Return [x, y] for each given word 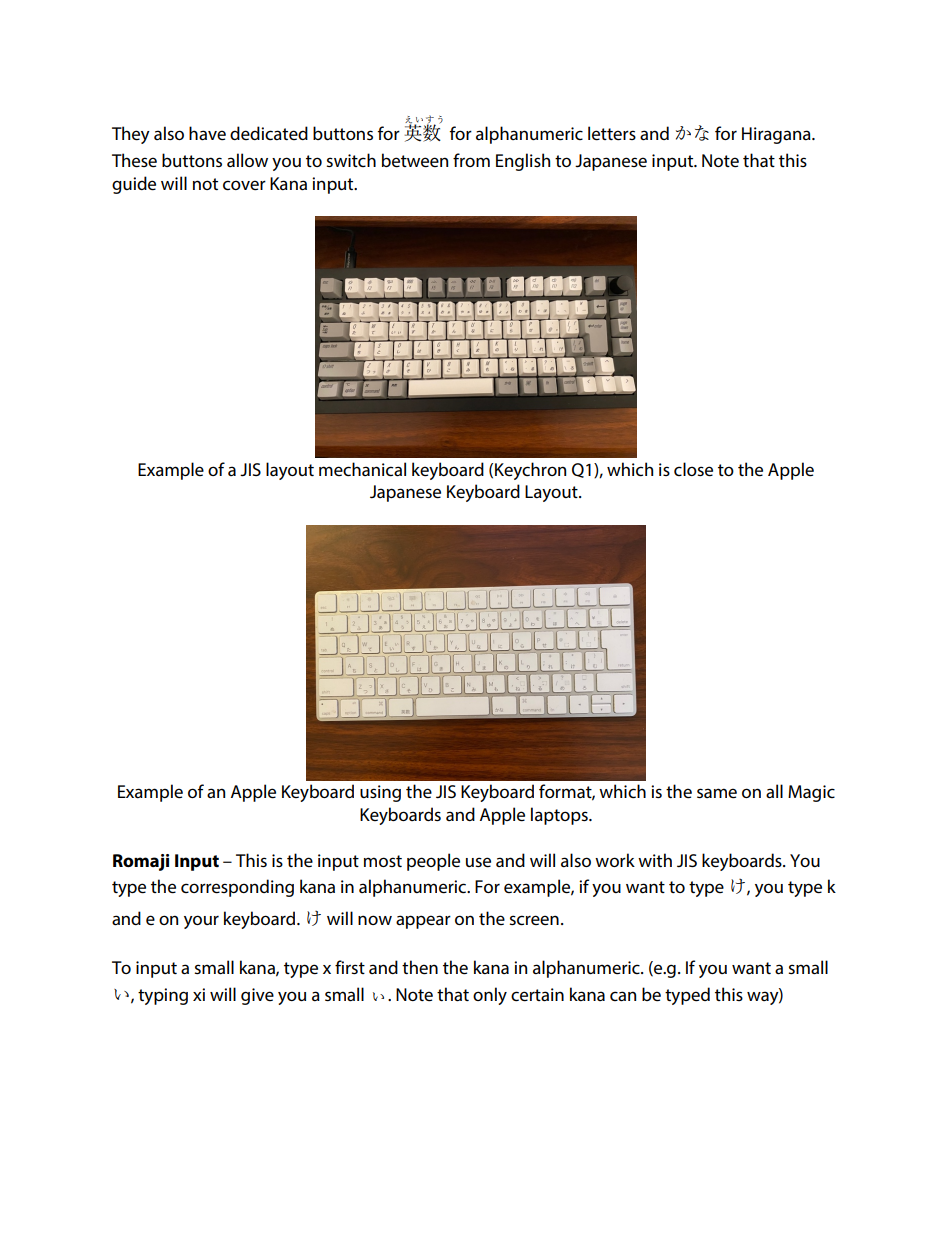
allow [247, 160]
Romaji [141, 862]
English [523, 162]
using [380, 793]
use [478, 862]
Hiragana [777, 135]
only [490, 996]
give [257, 996]
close [693, 469]
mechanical [362, 469]
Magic [811, 793]
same [717, 793]
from [471, 160]
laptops [560, 816]
